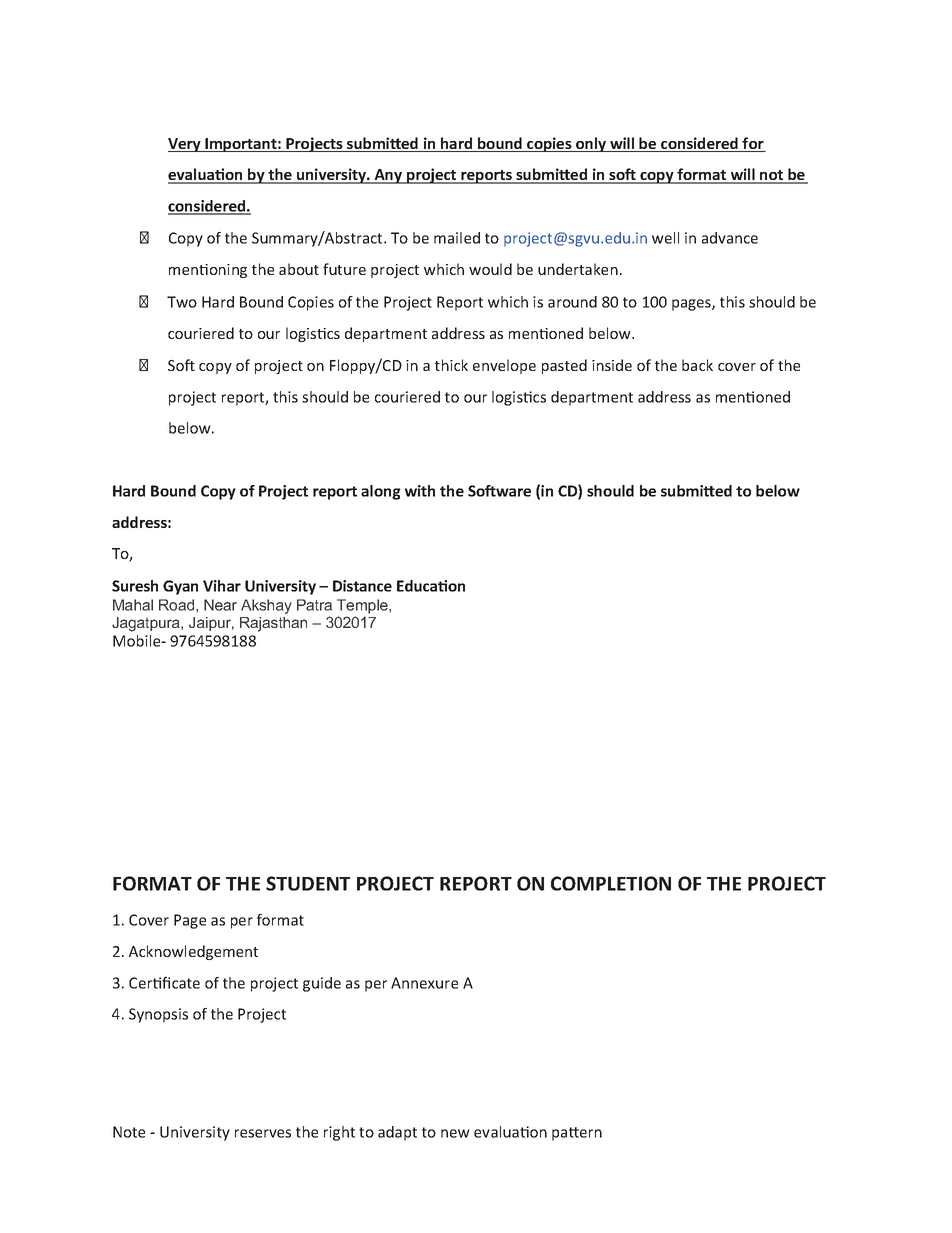 This screenshot has width=952, height=1233. I want to click on with, so click(420, 491).
